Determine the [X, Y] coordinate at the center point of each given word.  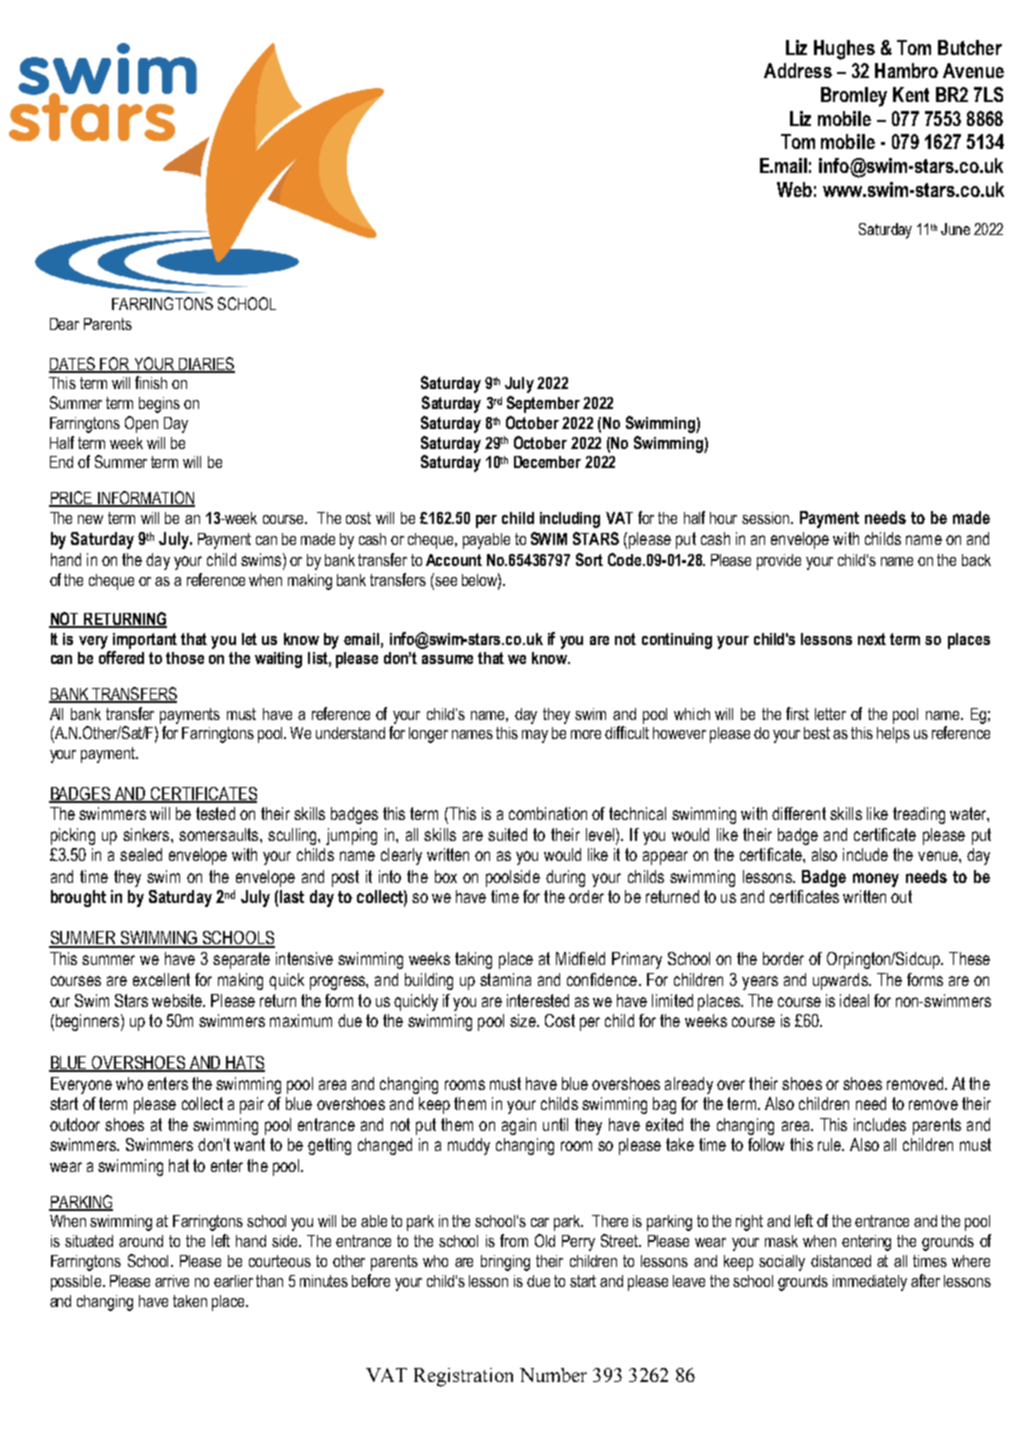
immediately [870, 1283]
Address [798, 70]
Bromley [854, 97]
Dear [64, 324]
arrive [172, 1281]
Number [553, 1375]
